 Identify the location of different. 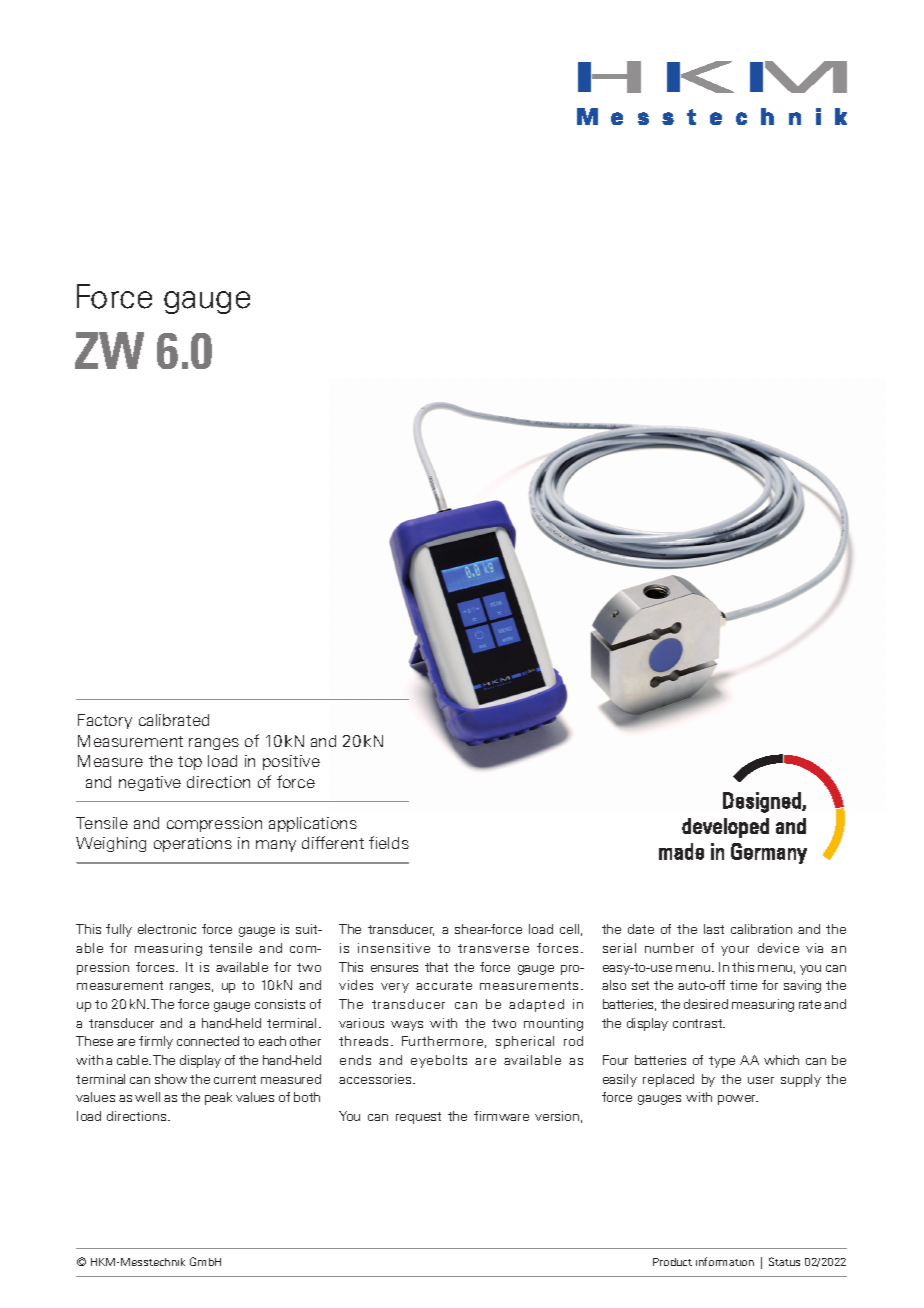
(333, 842).
